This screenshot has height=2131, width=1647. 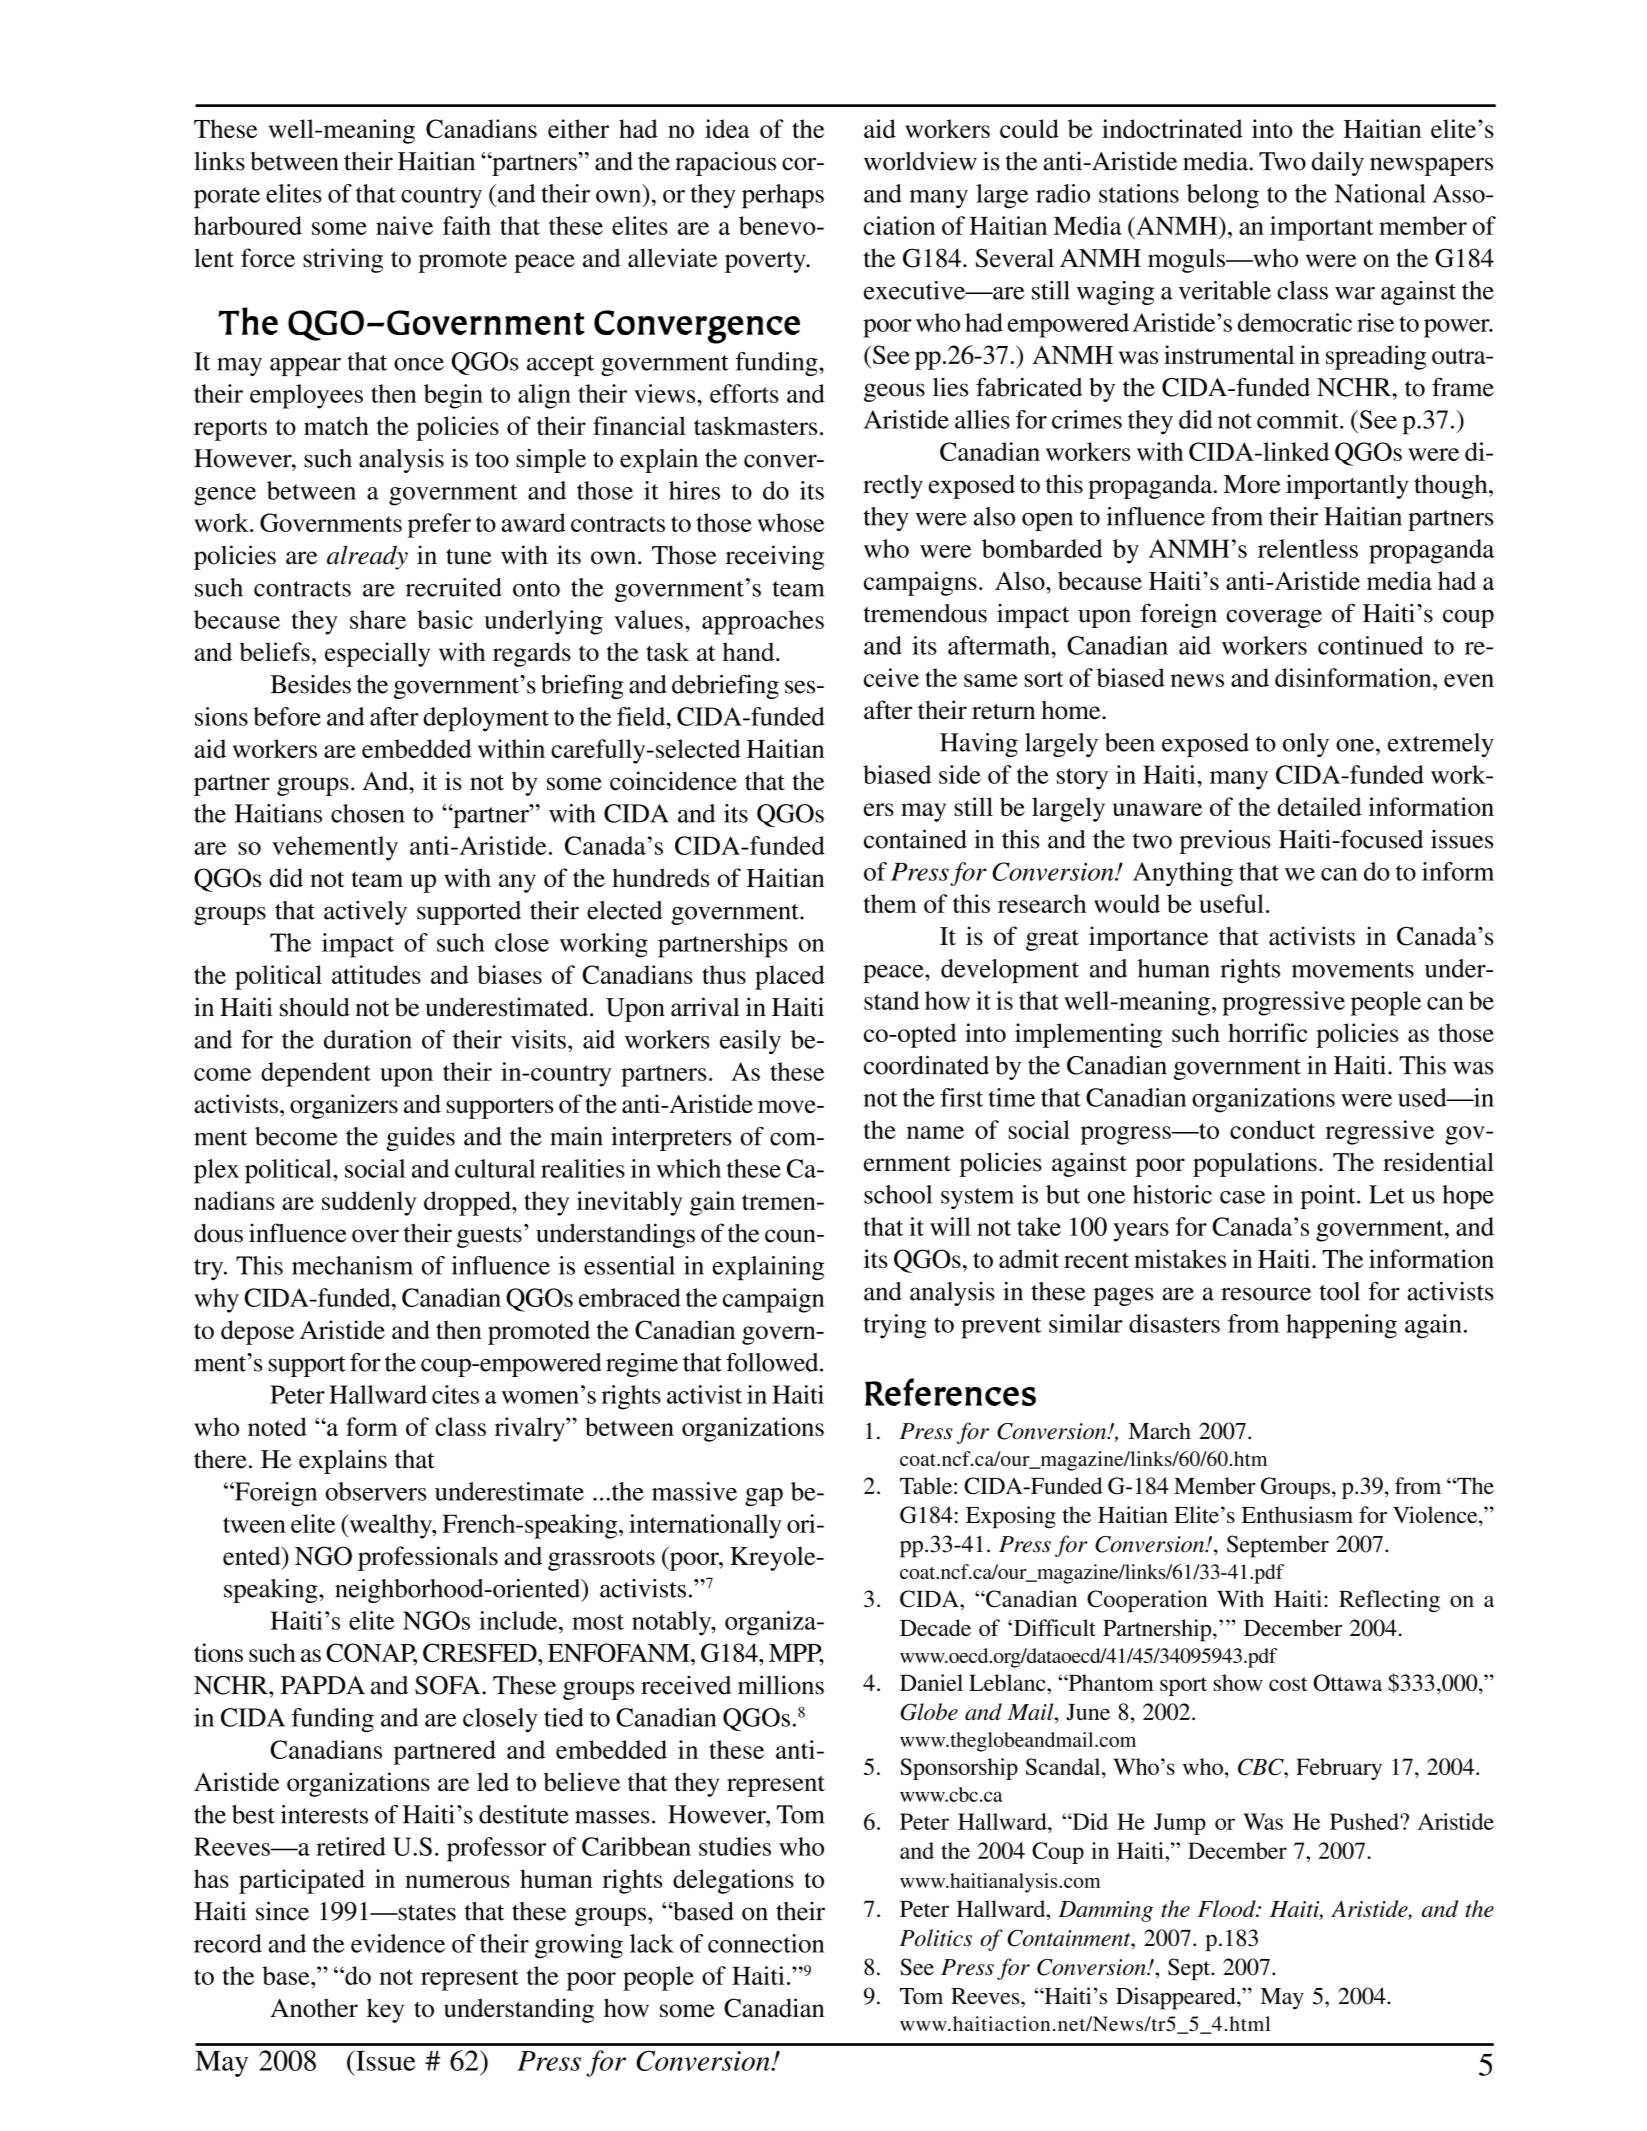 I want to click on horrific, so click(x=1267, y=1032).
